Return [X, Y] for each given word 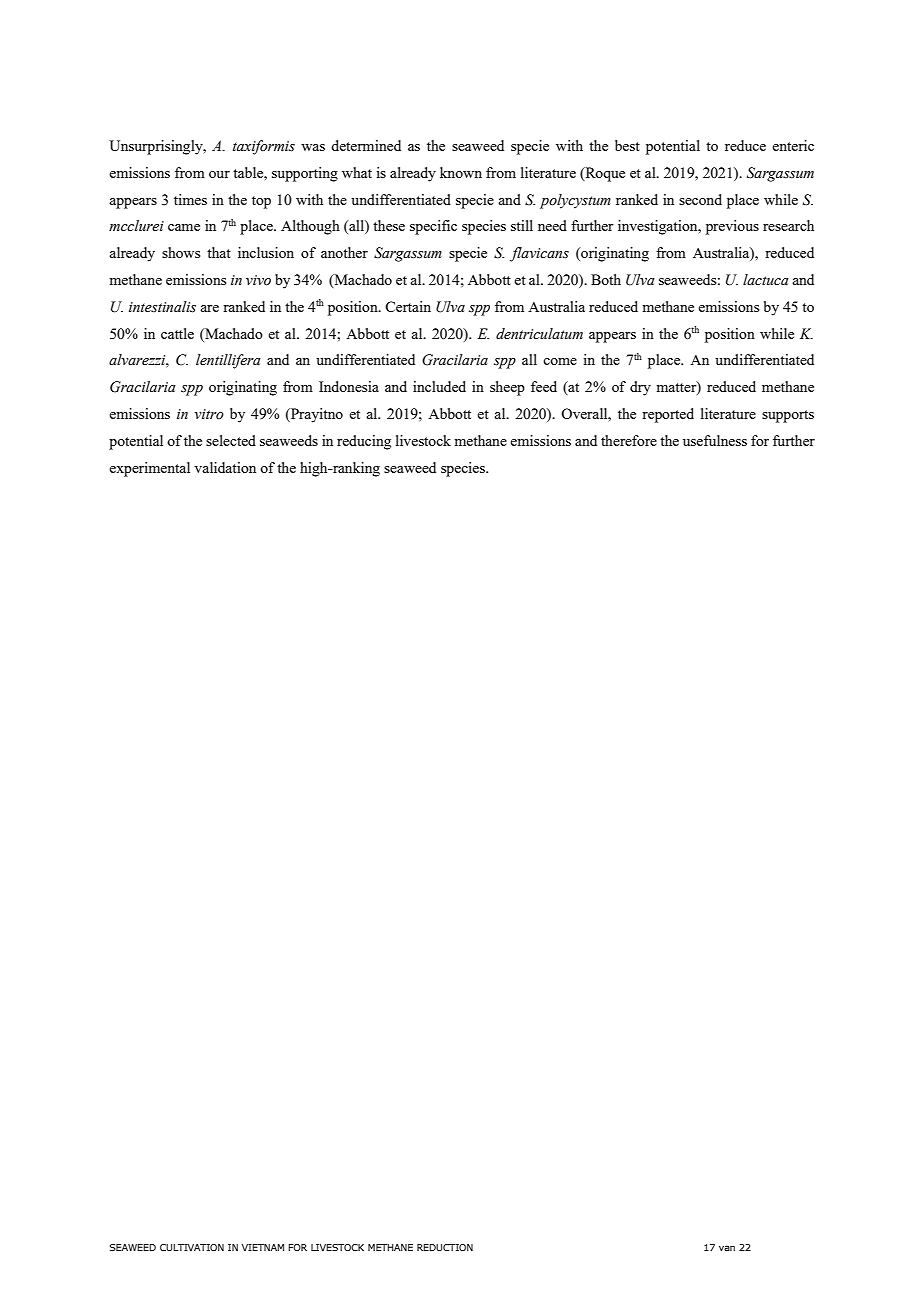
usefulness [715, 440]
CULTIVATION [192, 1247]
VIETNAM [263, 1247]
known [461, 172]
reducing [364, 442]
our [219, 174]
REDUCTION [445, 1247]
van [727, 1248]
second [700, 199]
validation [225, 467]
